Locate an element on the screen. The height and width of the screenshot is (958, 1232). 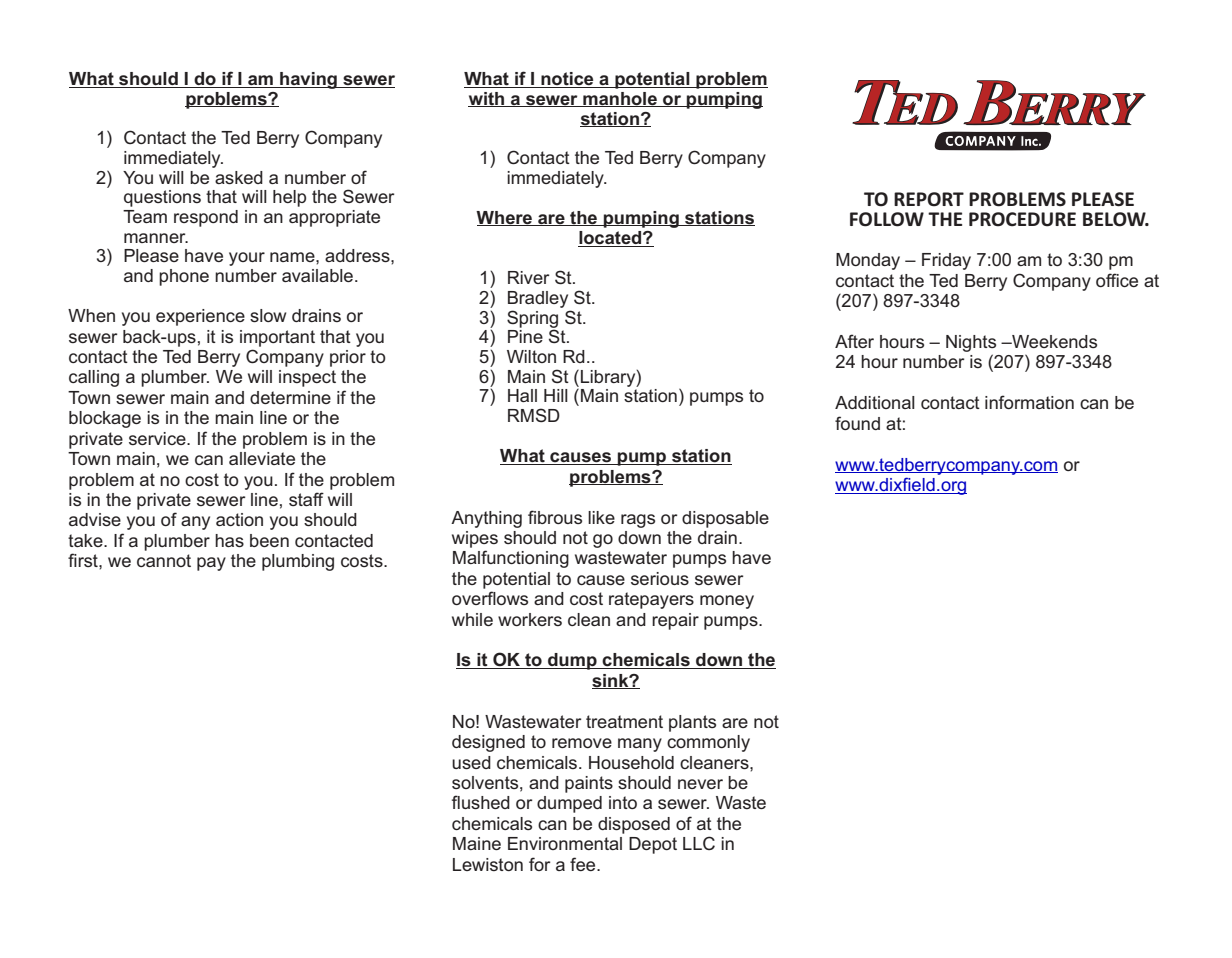
workers is located at coordinates (530, 619).
